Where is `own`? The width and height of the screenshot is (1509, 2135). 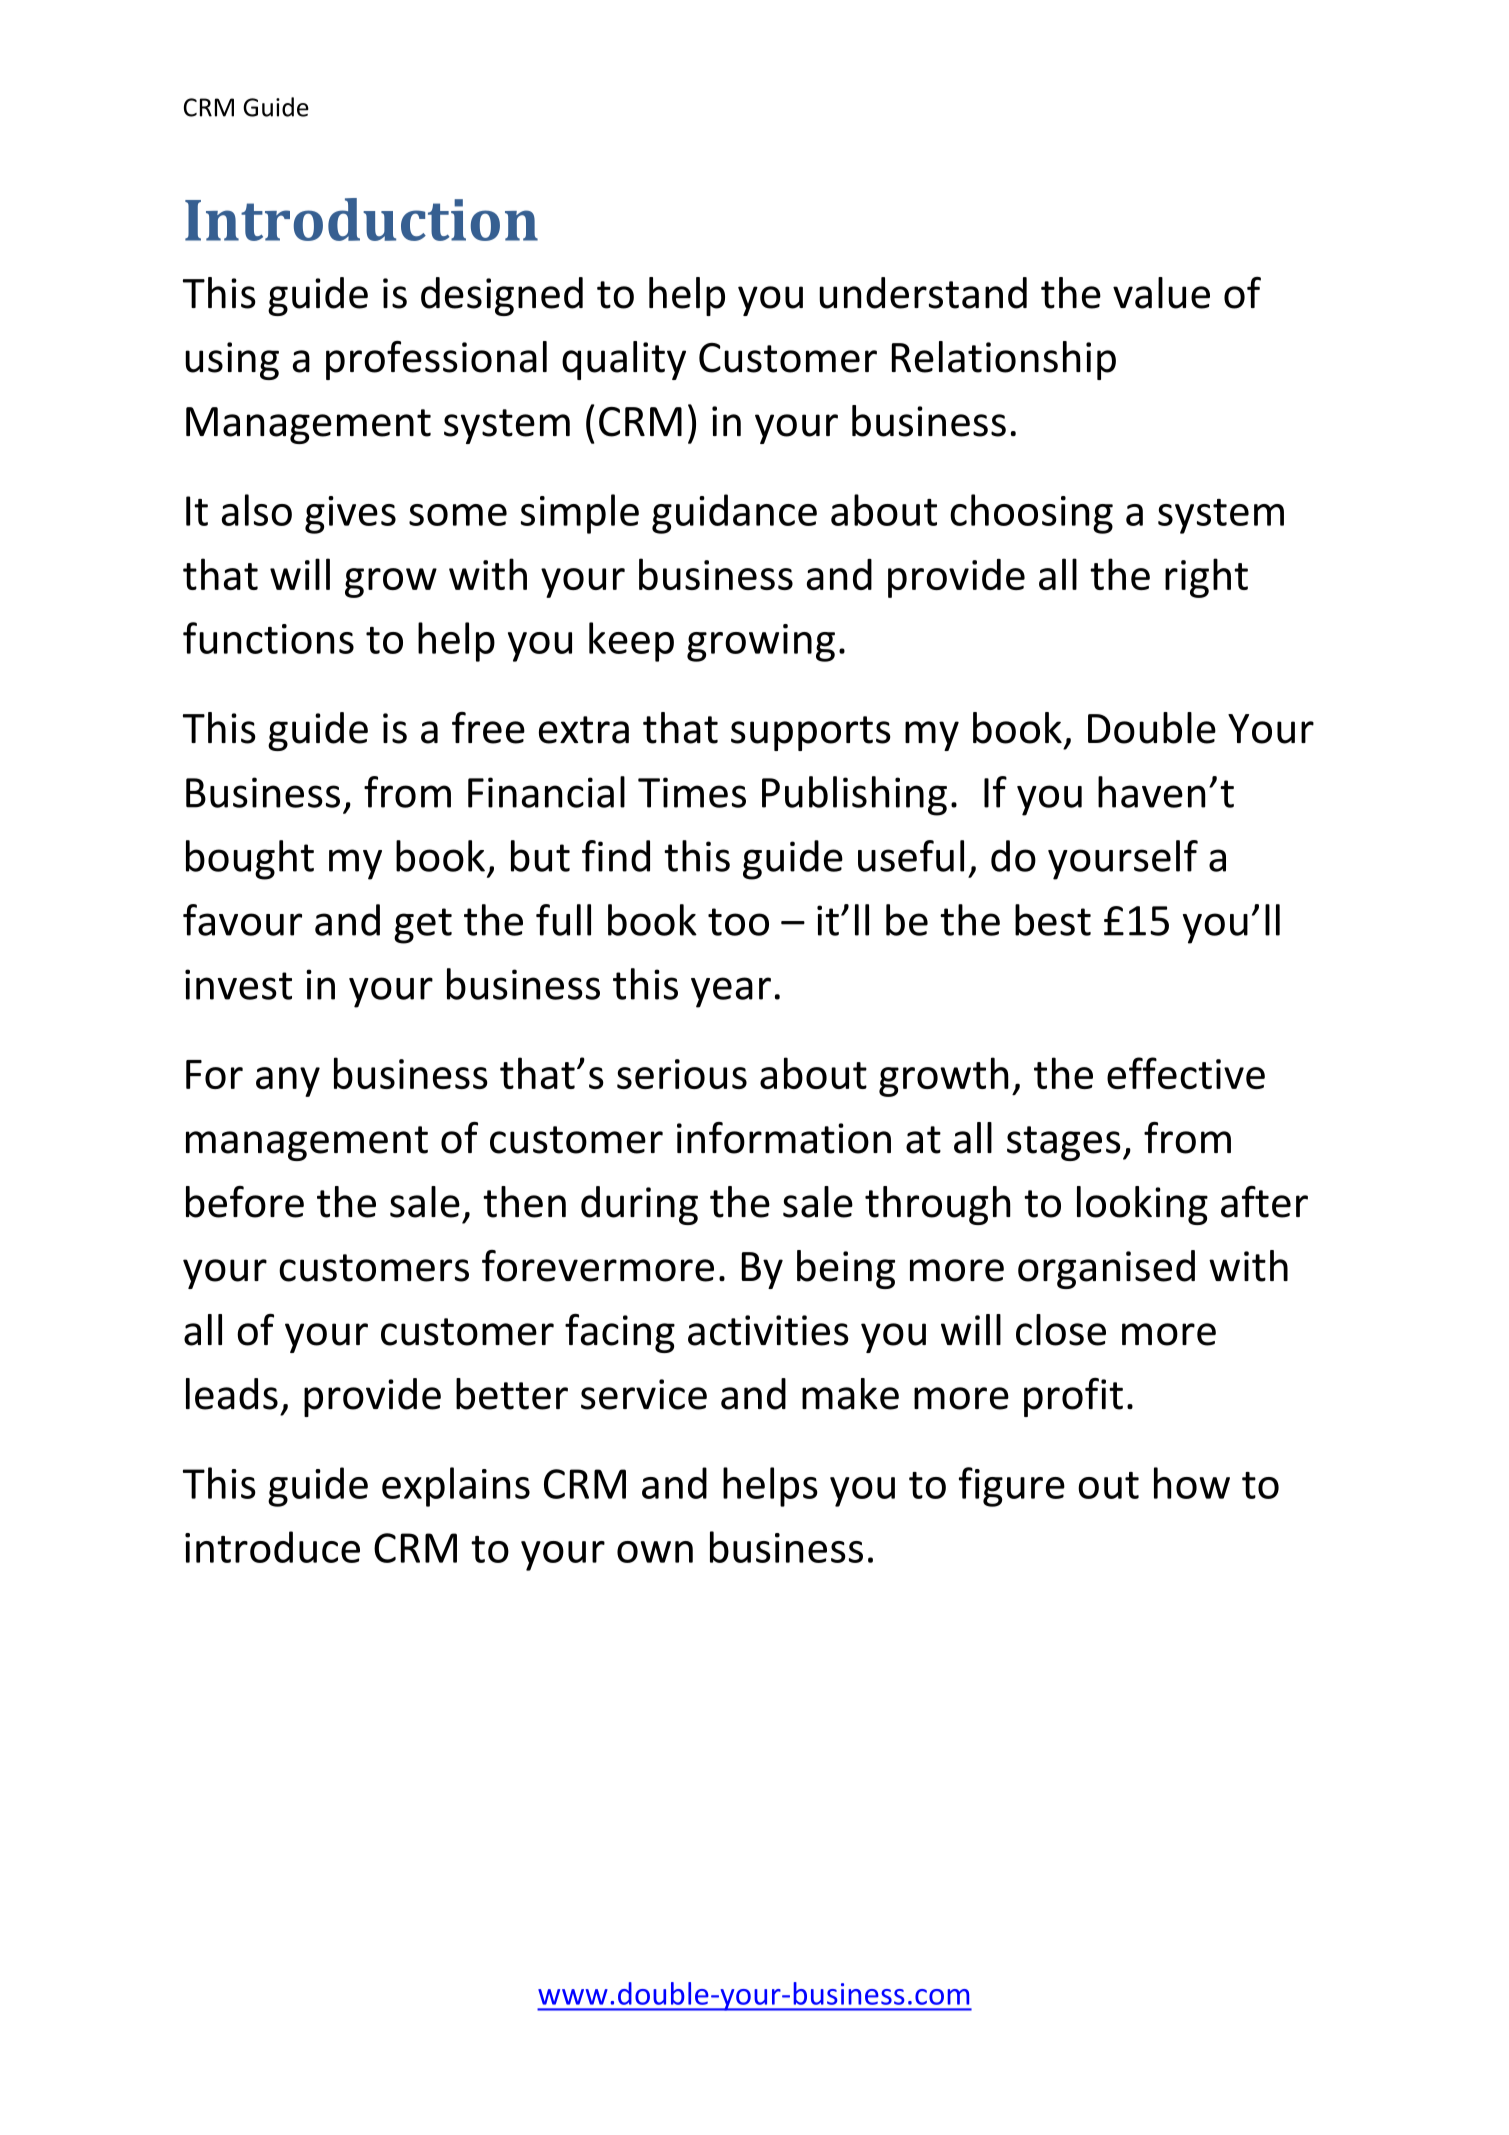 own is located at coordinates (655, 1552).
